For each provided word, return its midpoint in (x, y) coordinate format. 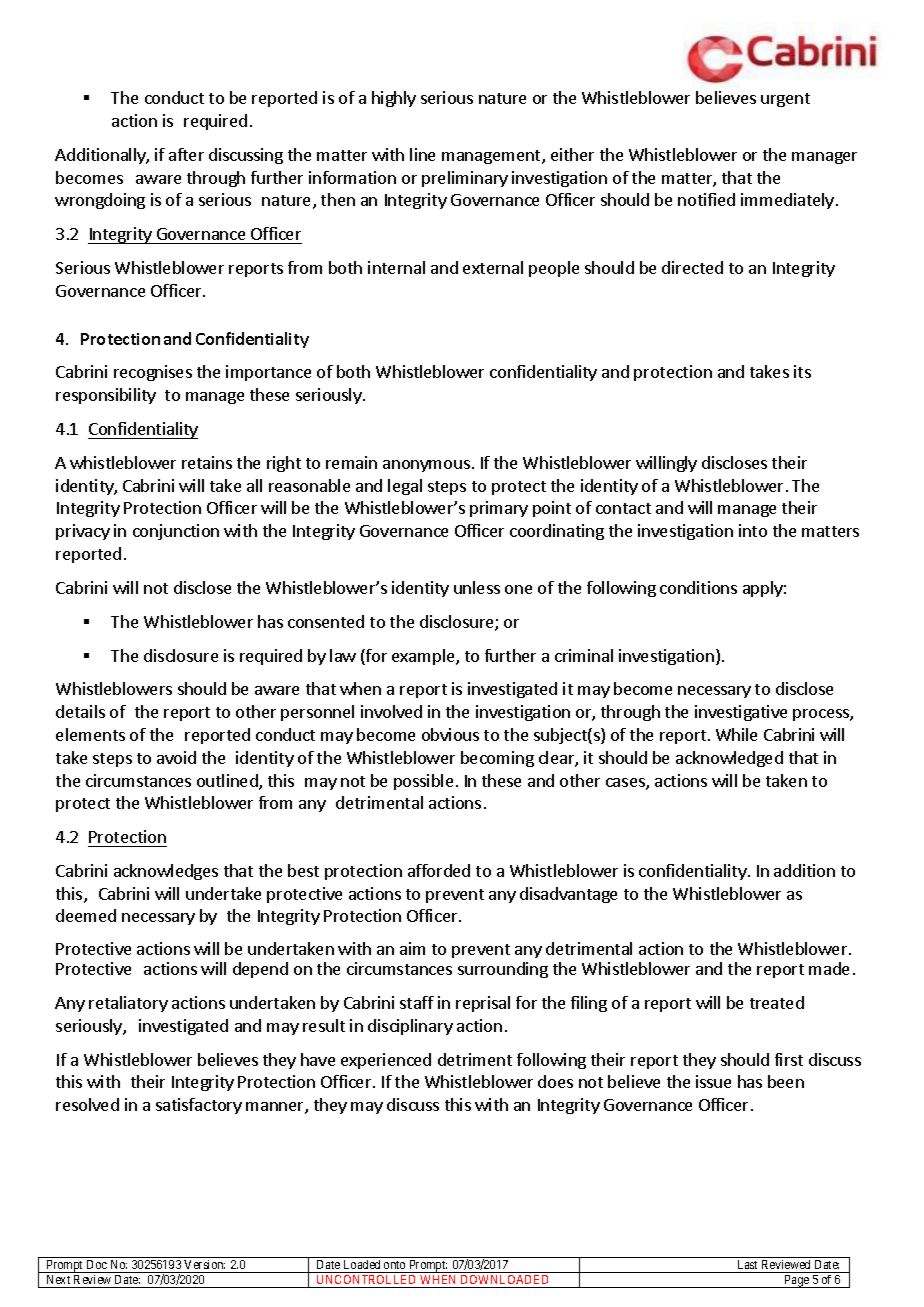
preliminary (465, 179)
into (753, 530)
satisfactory (199, 1106)
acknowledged (729, 759)
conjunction (176, 532)
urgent (785, 100)
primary (499, 509)
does (555, 1081)
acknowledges (166, 872)
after (186, 154)
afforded (439, 870)
